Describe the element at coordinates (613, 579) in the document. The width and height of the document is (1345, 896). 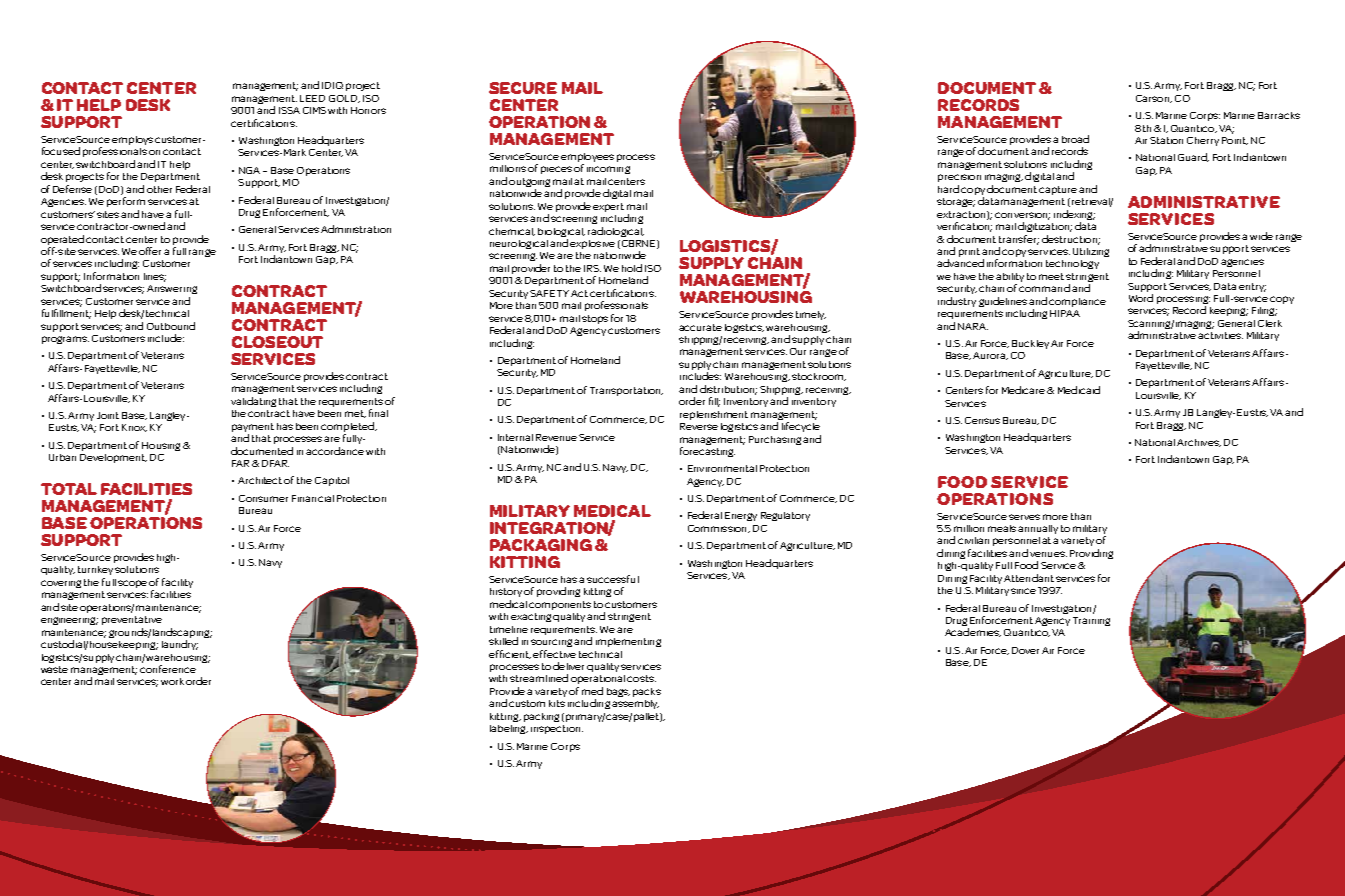
I see `successful` at that location.
